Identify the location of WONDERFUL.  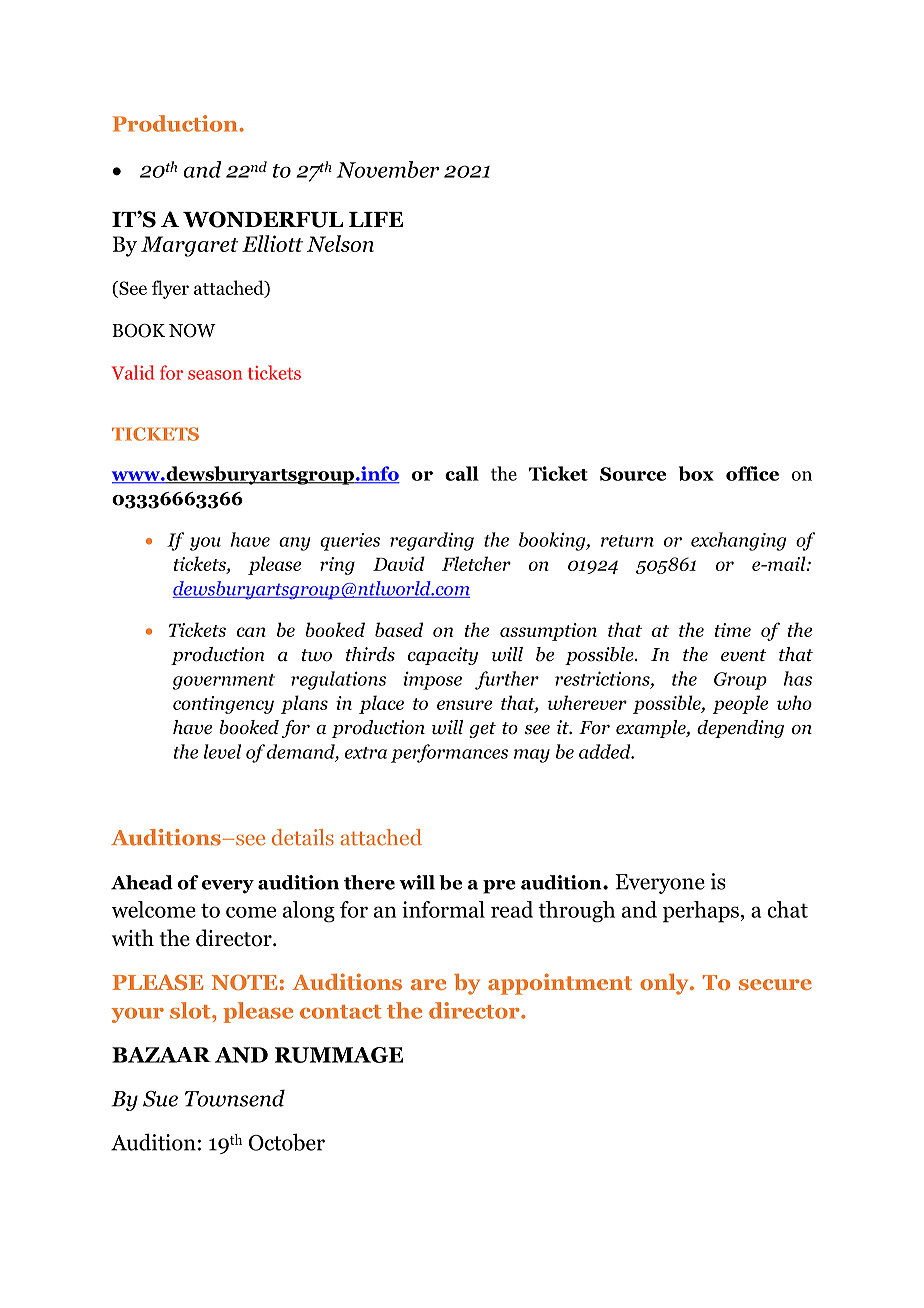
(263, 219).
